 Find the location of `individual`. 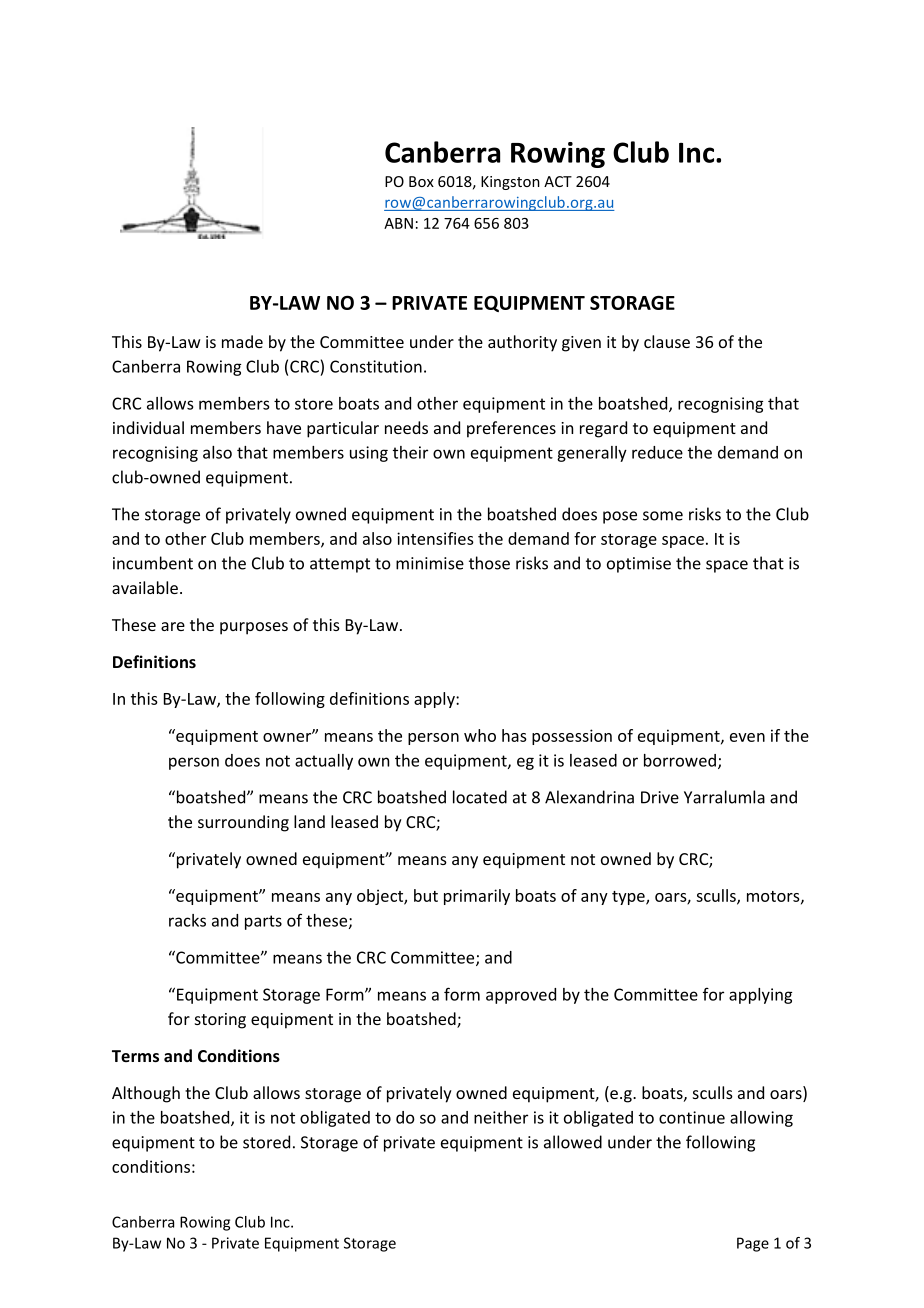

individual is located at coordinates (148, 427).
